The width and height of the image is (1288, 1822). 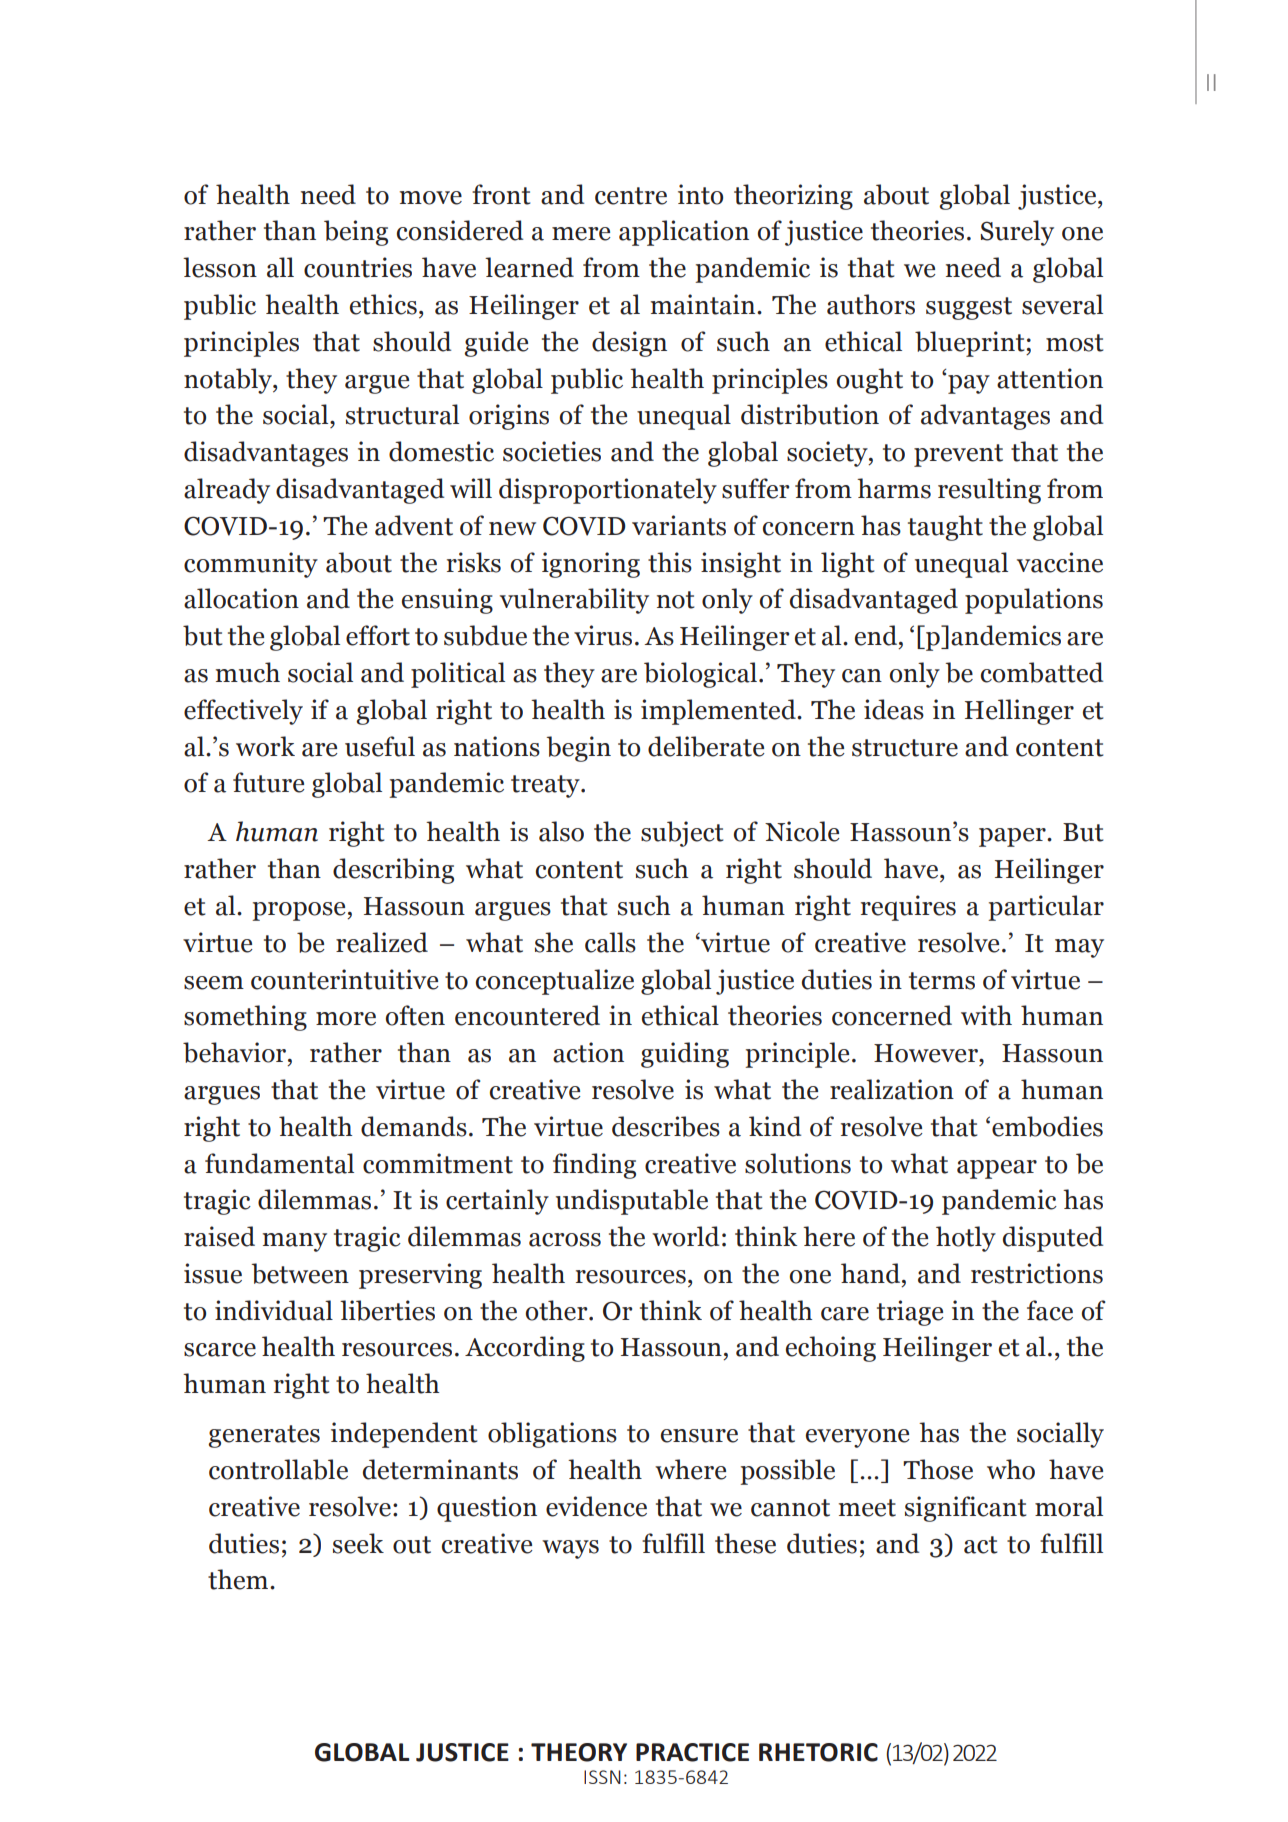 What do you see at coordinates (894, 709) in the image?
I see `ideas` at bounding box center [894, 709].
